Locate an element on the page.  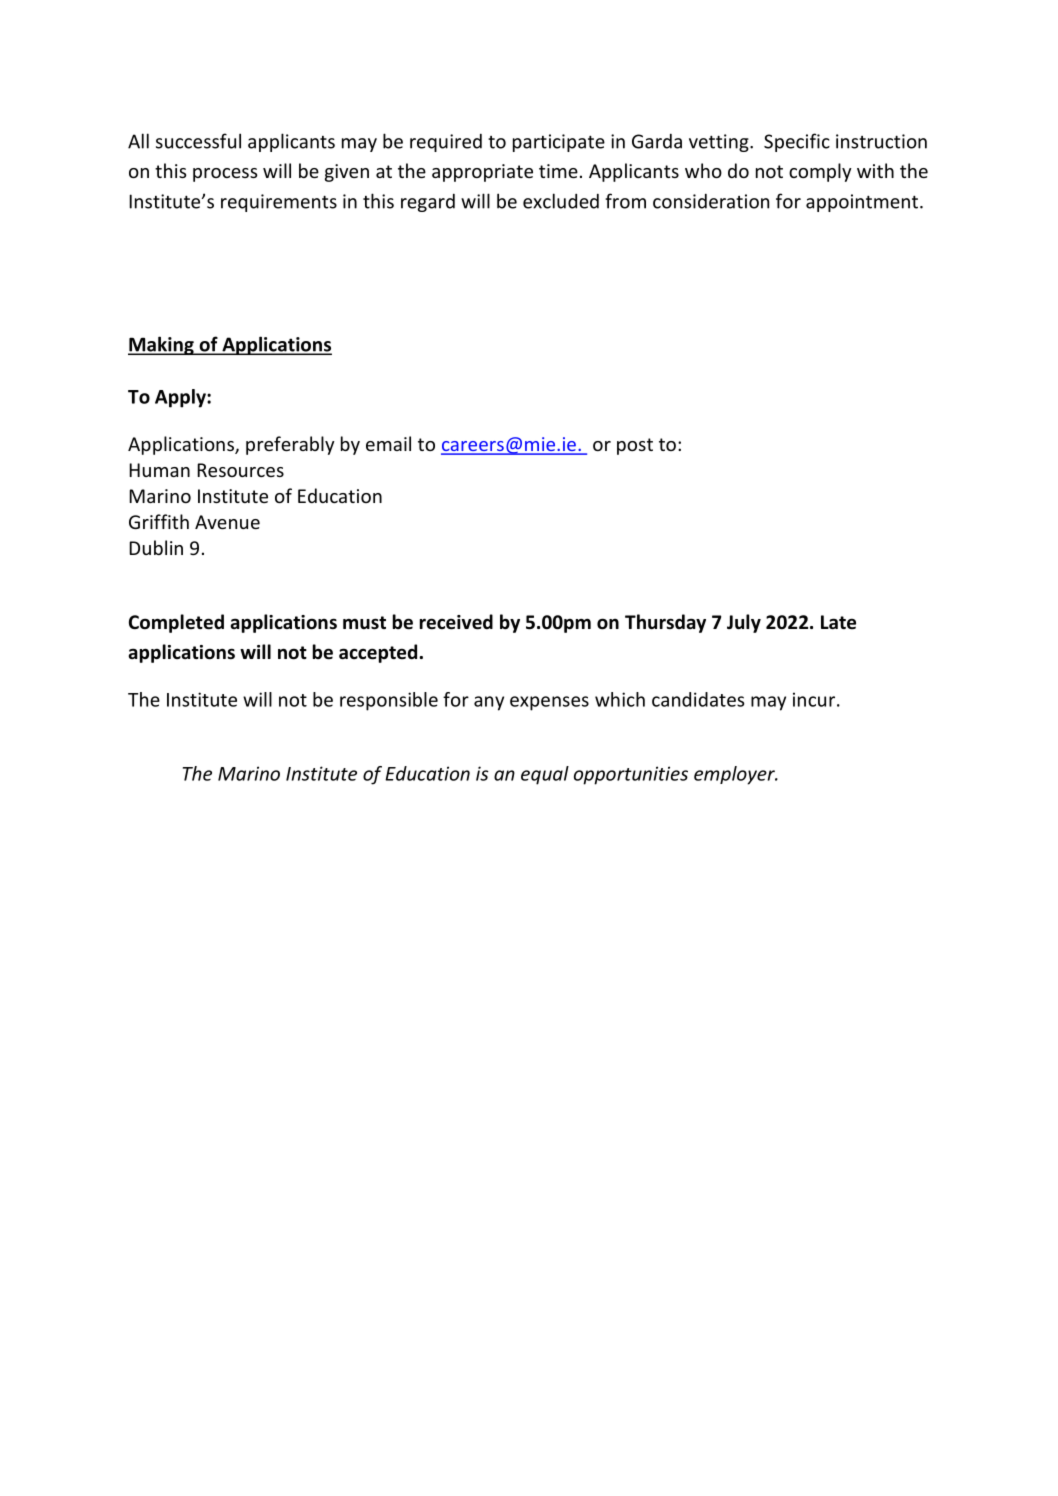
Completed is located at coordinates (176, 623).
